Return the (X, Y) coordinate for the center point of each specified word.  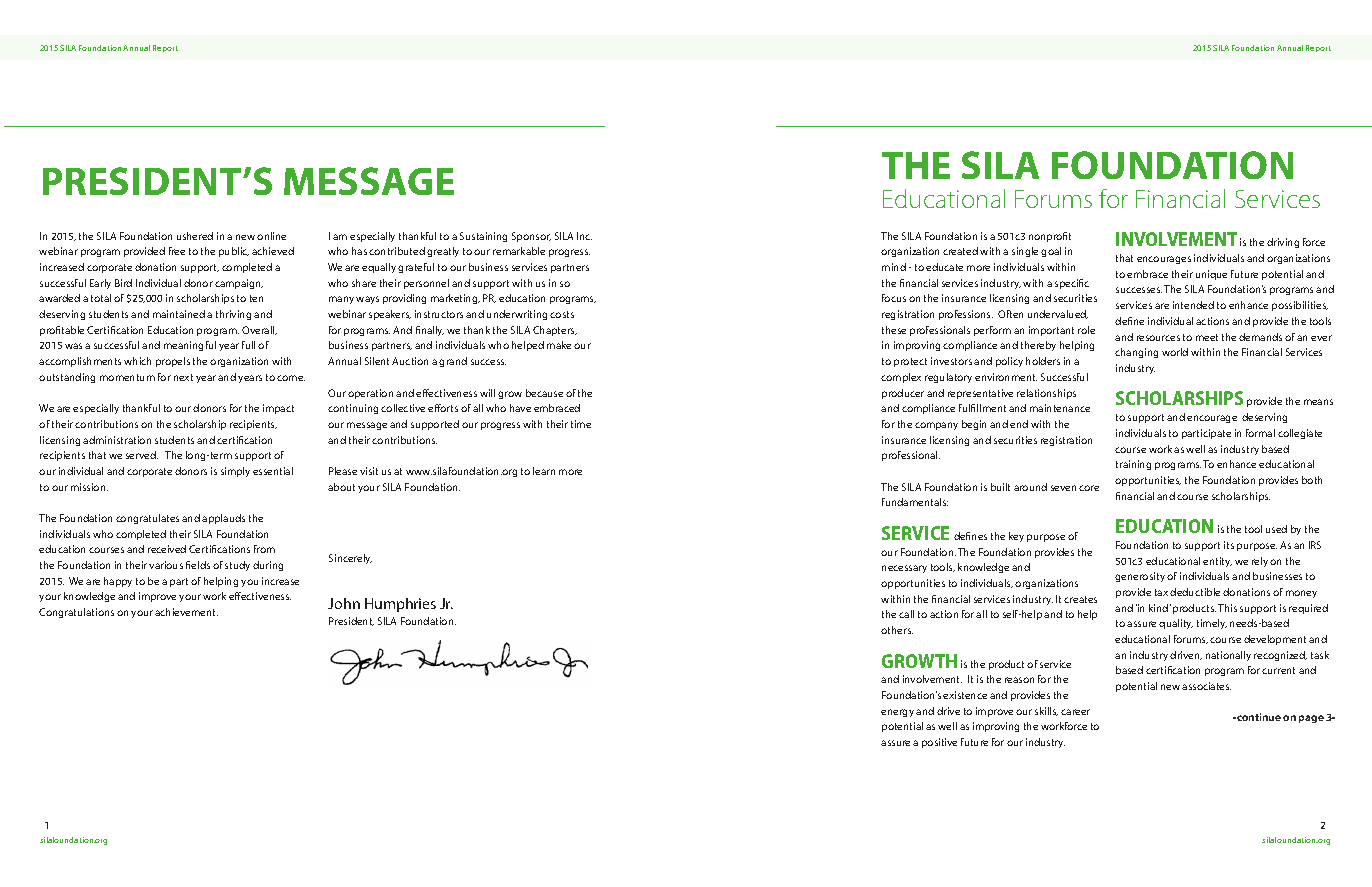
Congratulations (76, 613)
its (1229, 545)
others (897, 630)
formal (1260, 433)
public (234, 252)
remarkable (519, 251)
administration (117, 440)
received (167, 549)
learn (544, 471)
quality (1176, 624)
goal (1051, 252)
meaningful (190, 346)
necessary (904, 569)
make (559, 345)
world (1175, 352)
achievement (186, 612)
